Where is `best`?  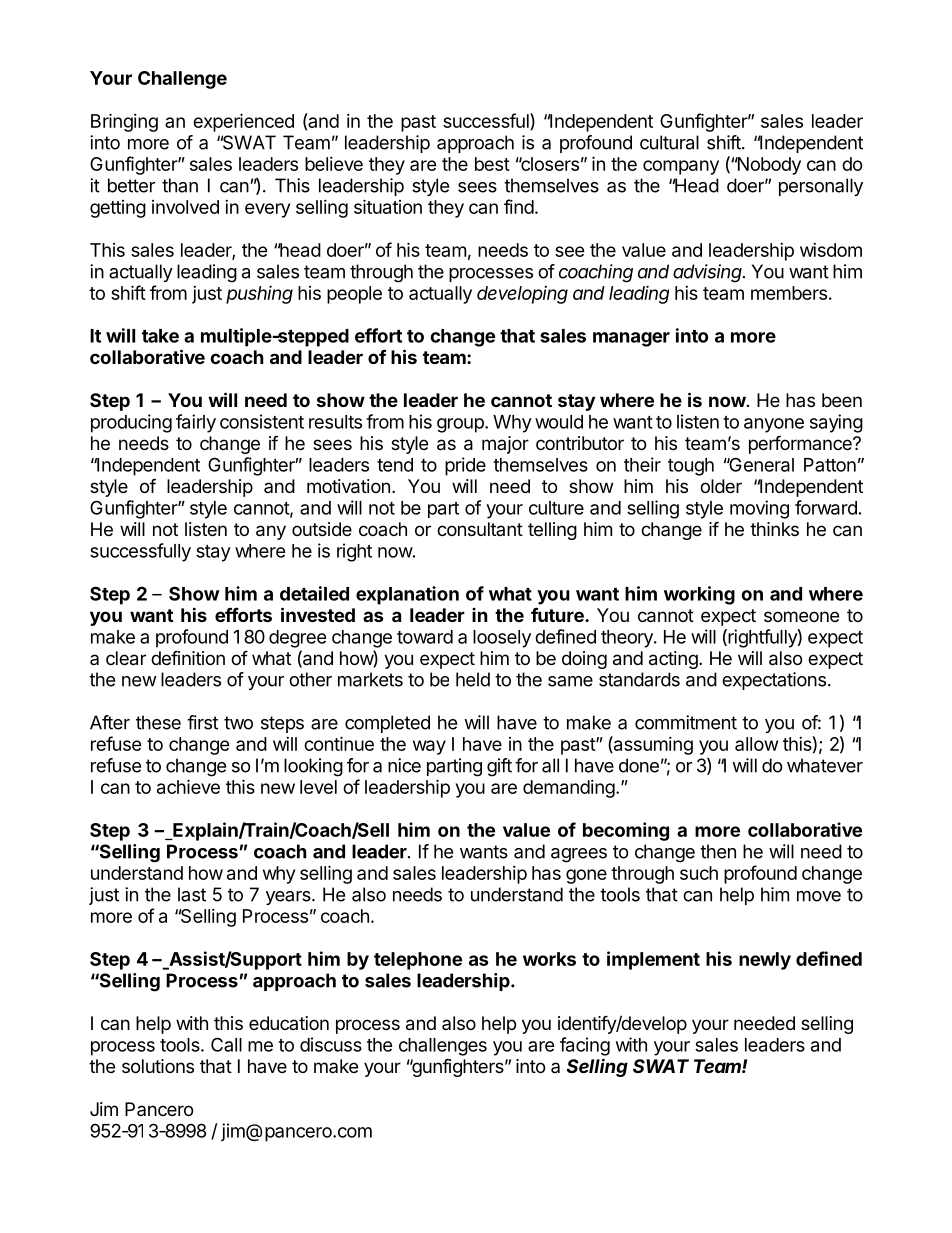
best is located at coordinates (492, 164).
